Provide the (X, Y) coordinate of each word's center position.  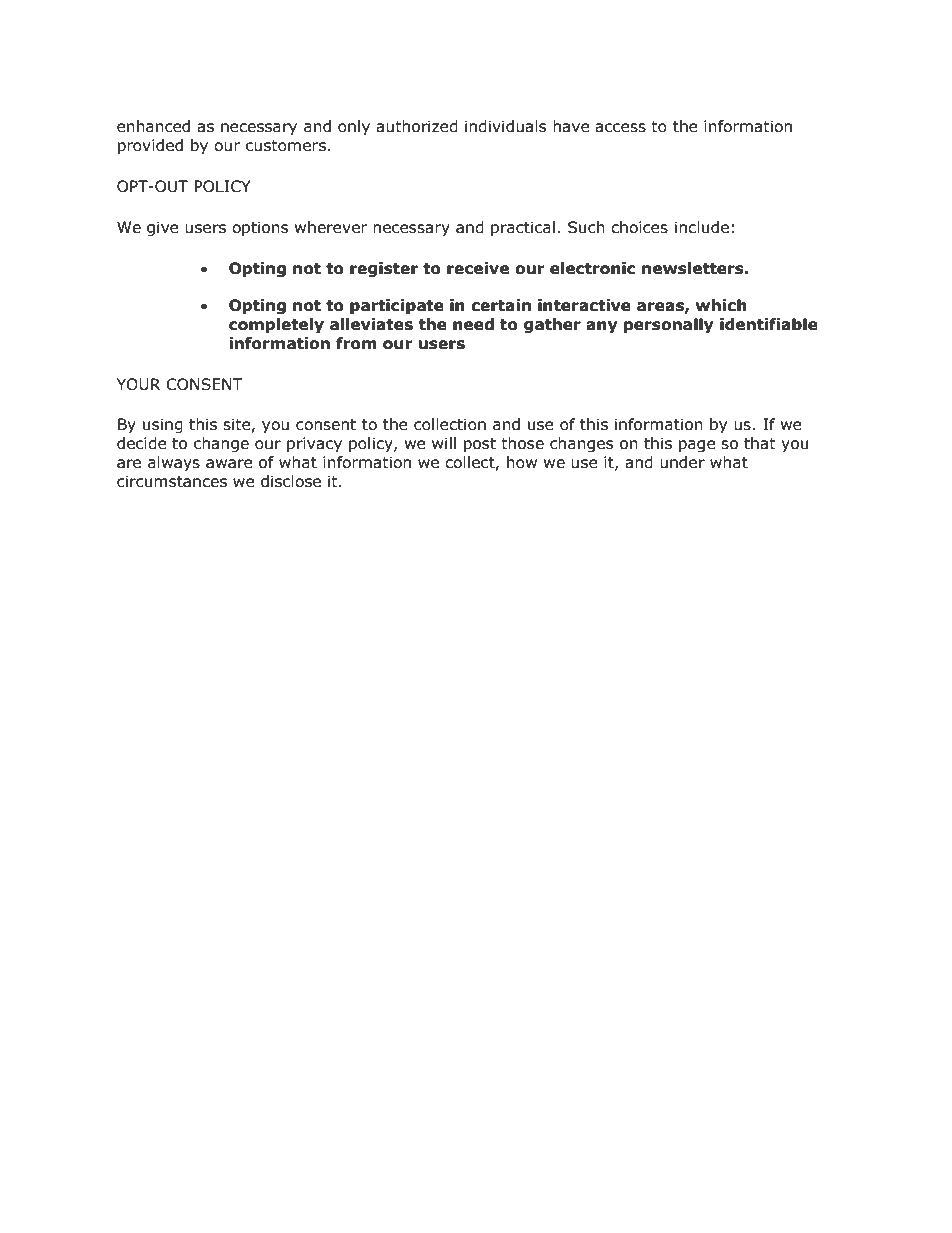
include (702, 227)
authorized (417, 126)
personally (669, 325)
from (356, 343)
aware (229, 464)
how (522, 462)
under (682, 462)
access (620, 128)
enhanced (153, 126)
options (260, 228)
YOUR (139, 384)
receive (478, 268)
